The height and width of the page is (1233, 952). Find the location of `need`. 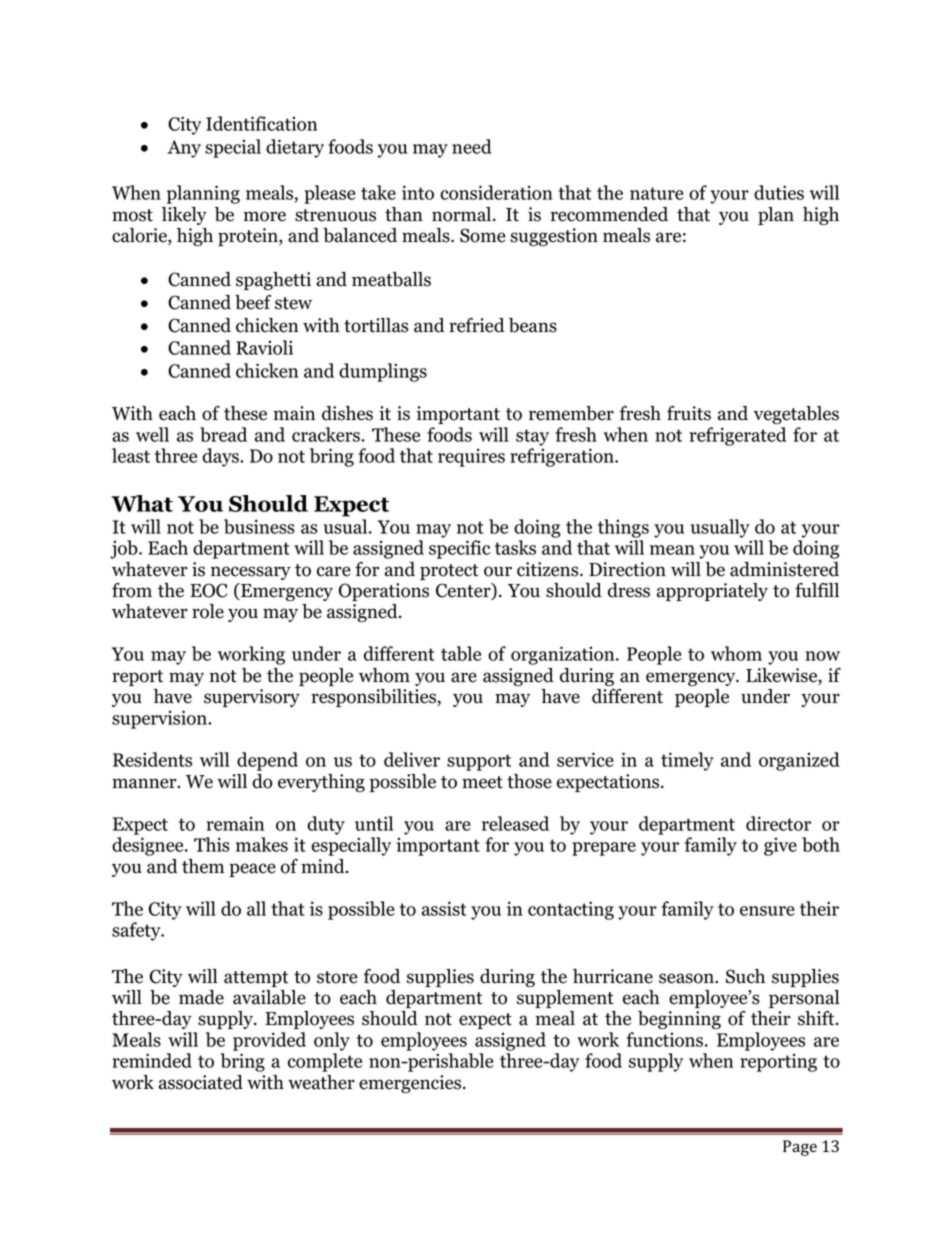

need is located at coordinates (472, 146).
